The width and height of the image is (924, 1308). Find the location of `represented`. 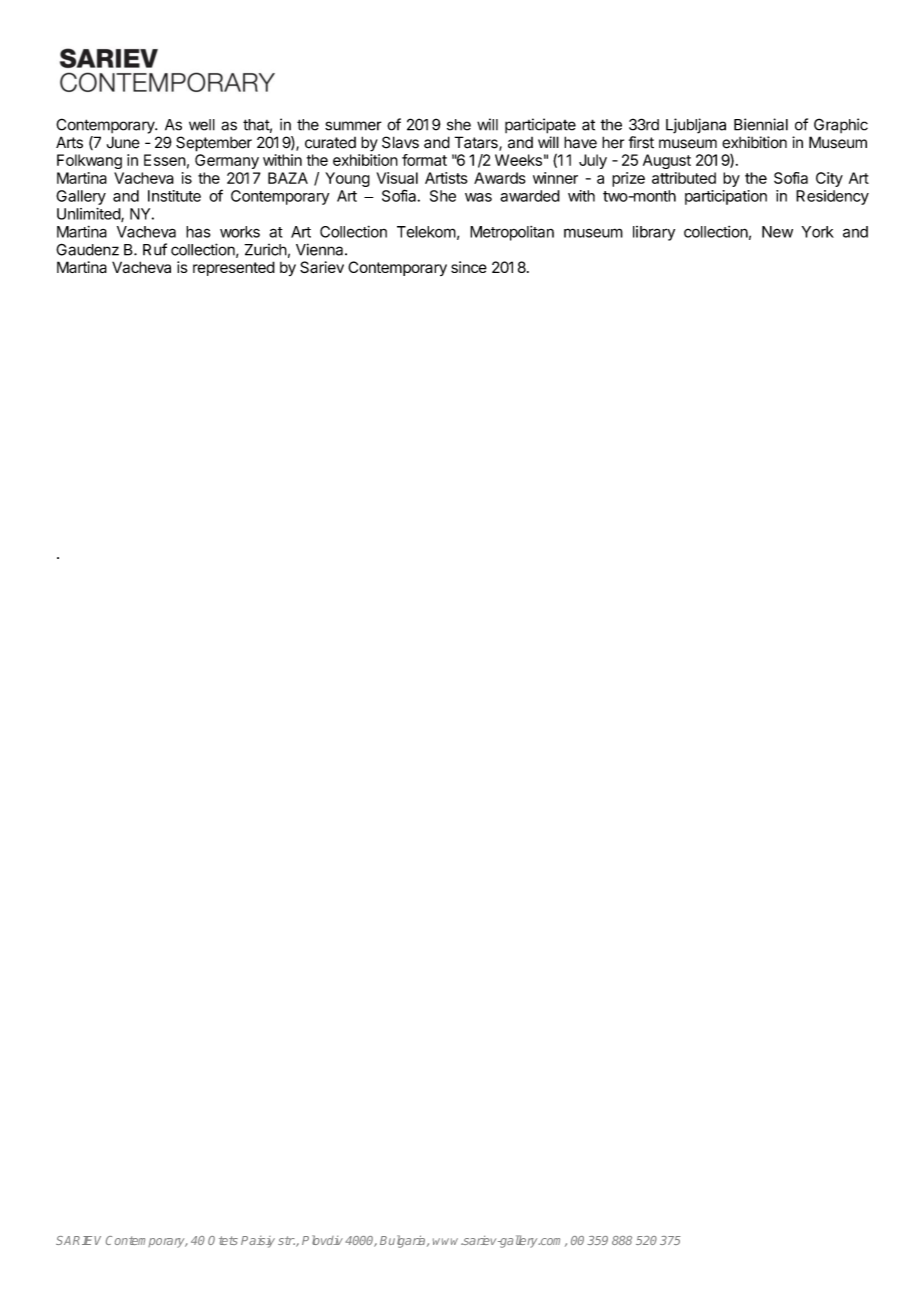

represented is located at coordinates (234, 268).
